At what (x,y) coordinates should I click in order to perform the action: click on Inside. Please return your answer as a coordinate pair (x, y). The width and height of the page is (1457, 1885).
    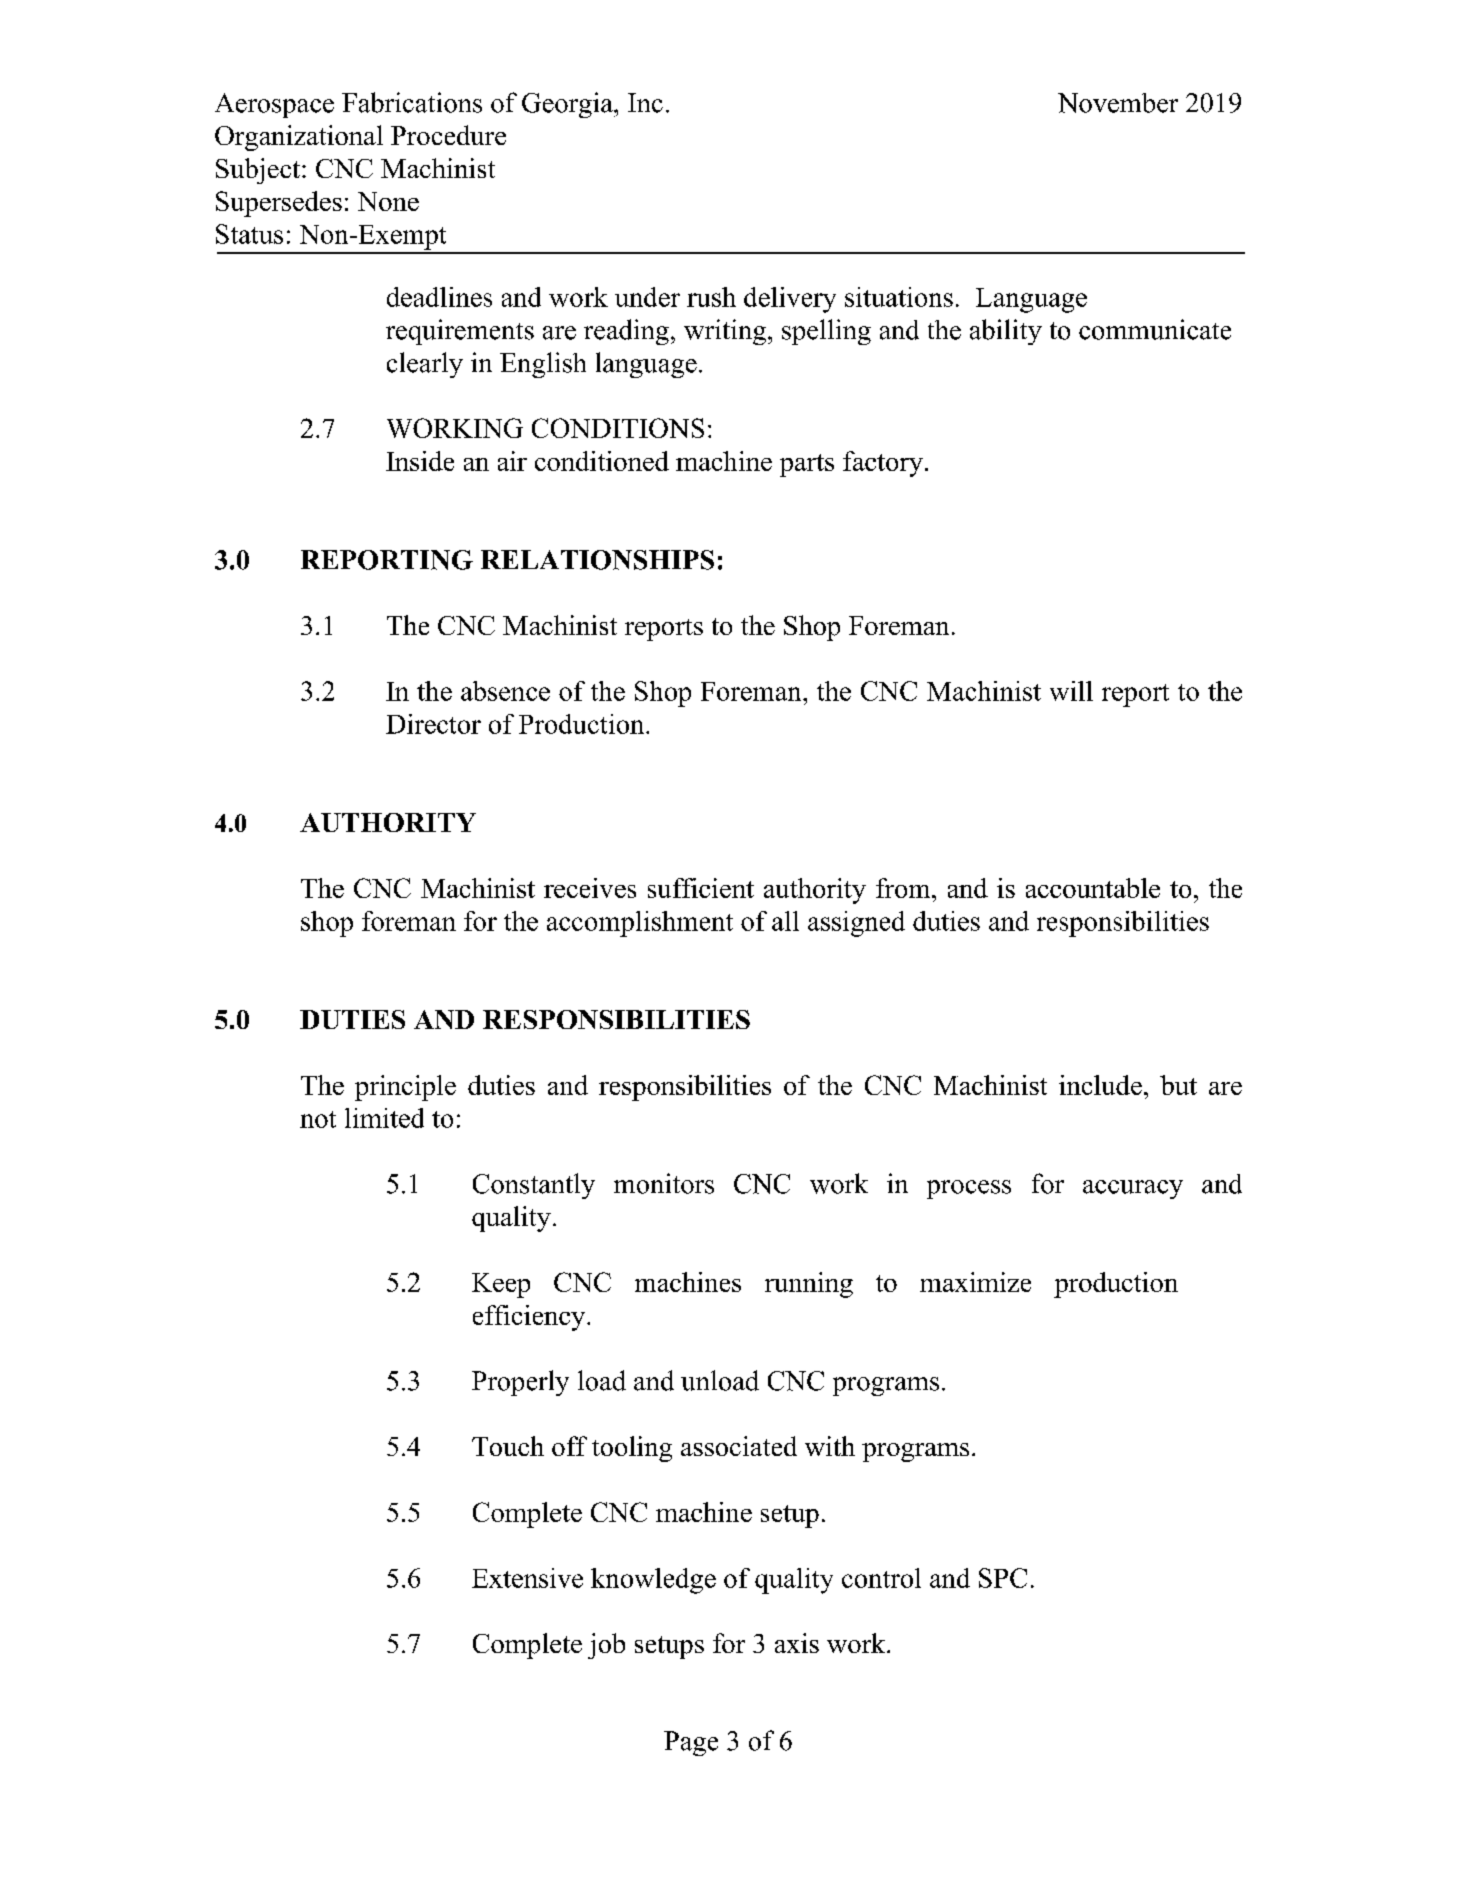
    Looking at the image, I should click on (420, 461).
